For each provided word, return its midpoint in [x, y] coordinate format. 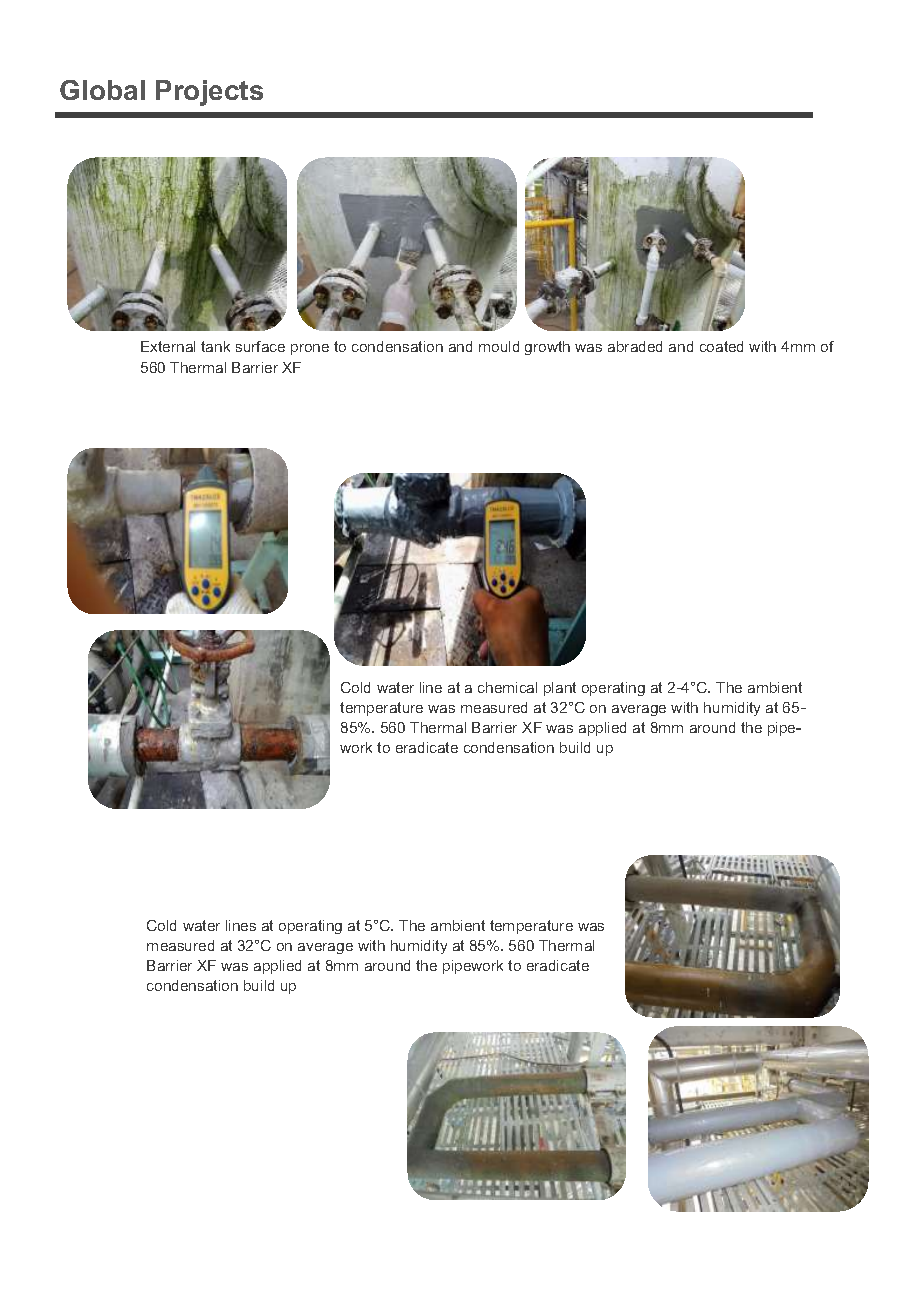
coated [721, 346]
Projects [209, 93]
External [168, 346]
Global [102, 90]
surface [260, 346]
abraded [635, 346]
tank [215, 346]
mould [499, 346]
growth [547, 348]
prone [310, 349]
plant [560, 689]
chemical [507, 687]
